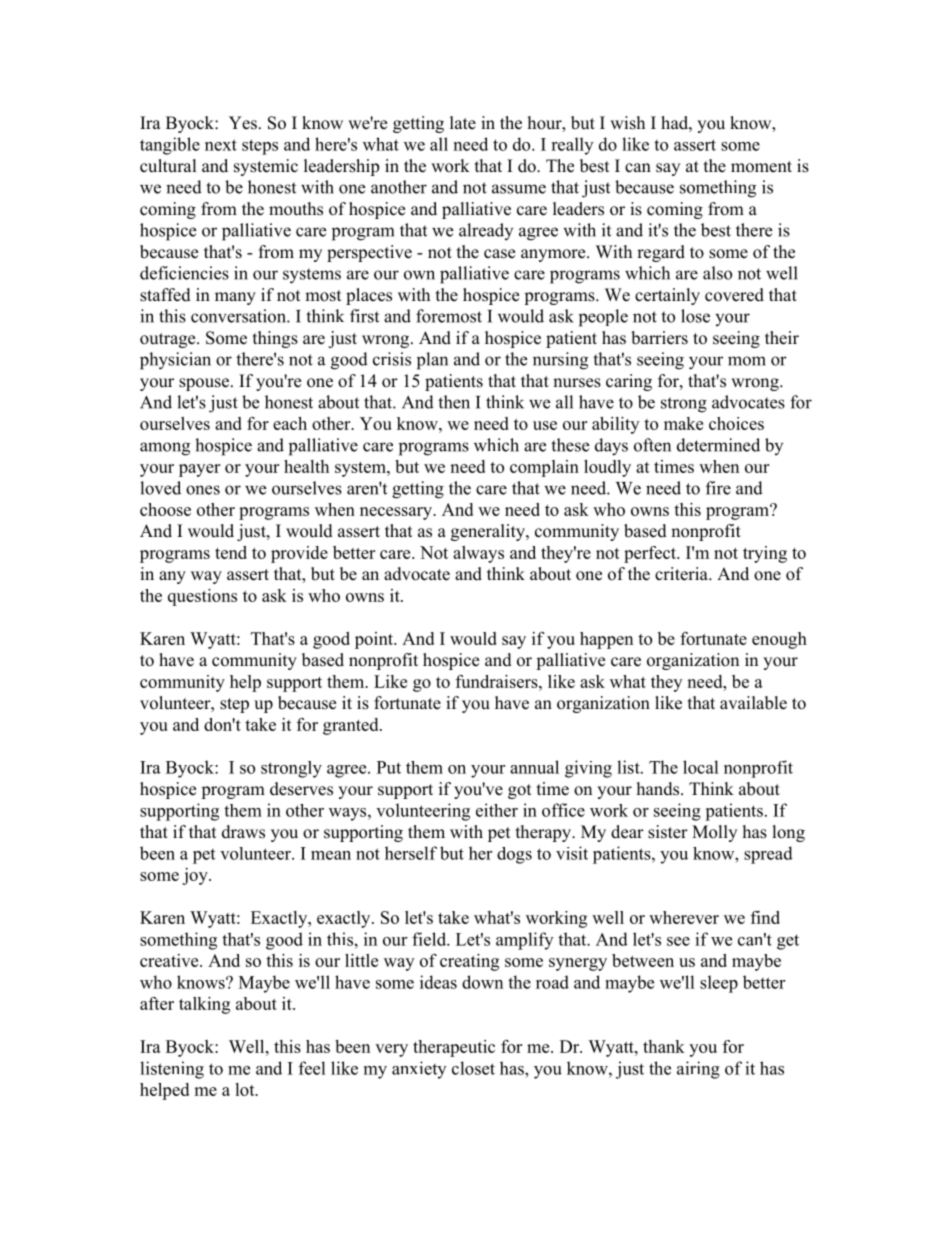  I want to click on local, so click(701, 767).
